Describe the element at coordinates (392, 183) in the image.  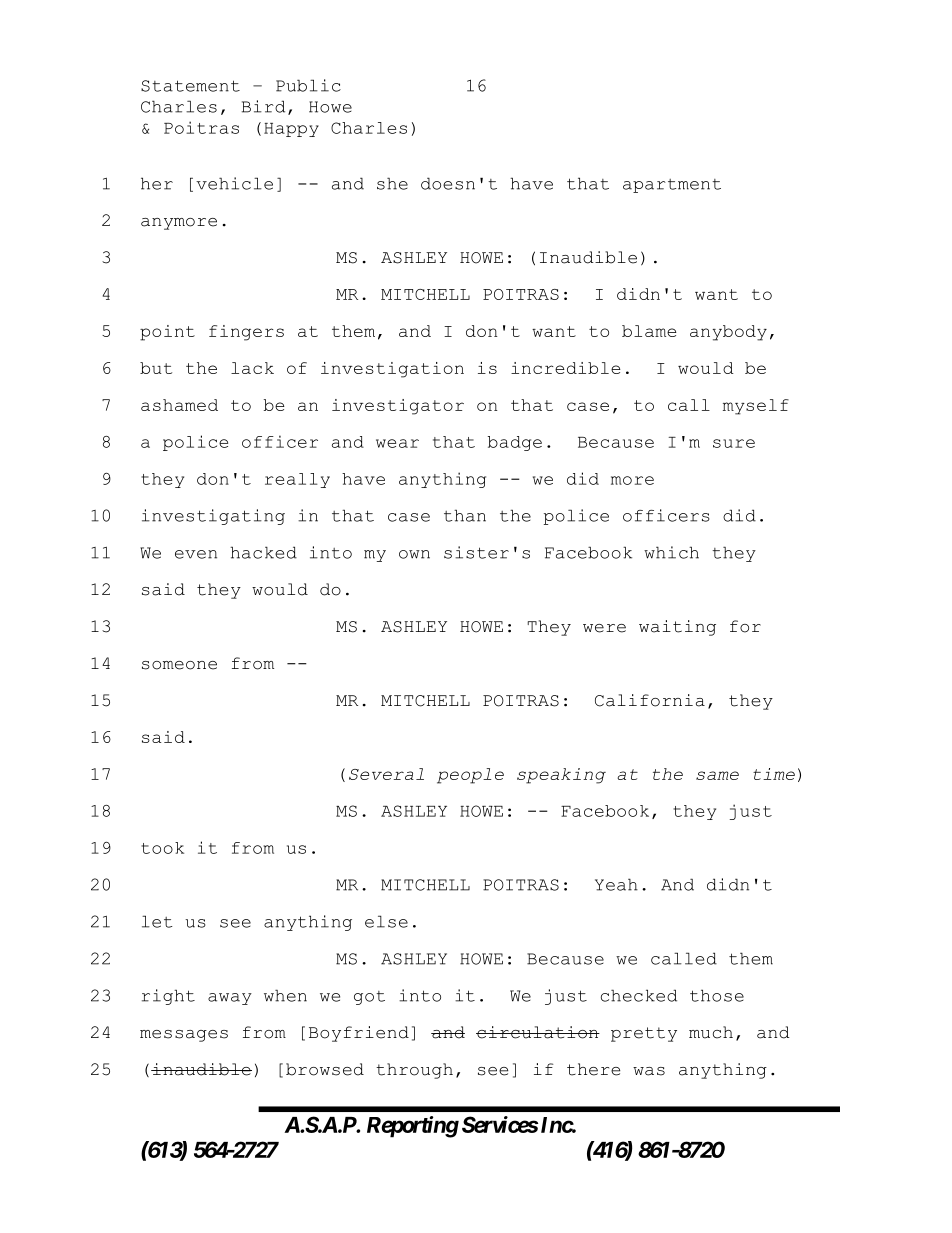
I see `she` at that location.
